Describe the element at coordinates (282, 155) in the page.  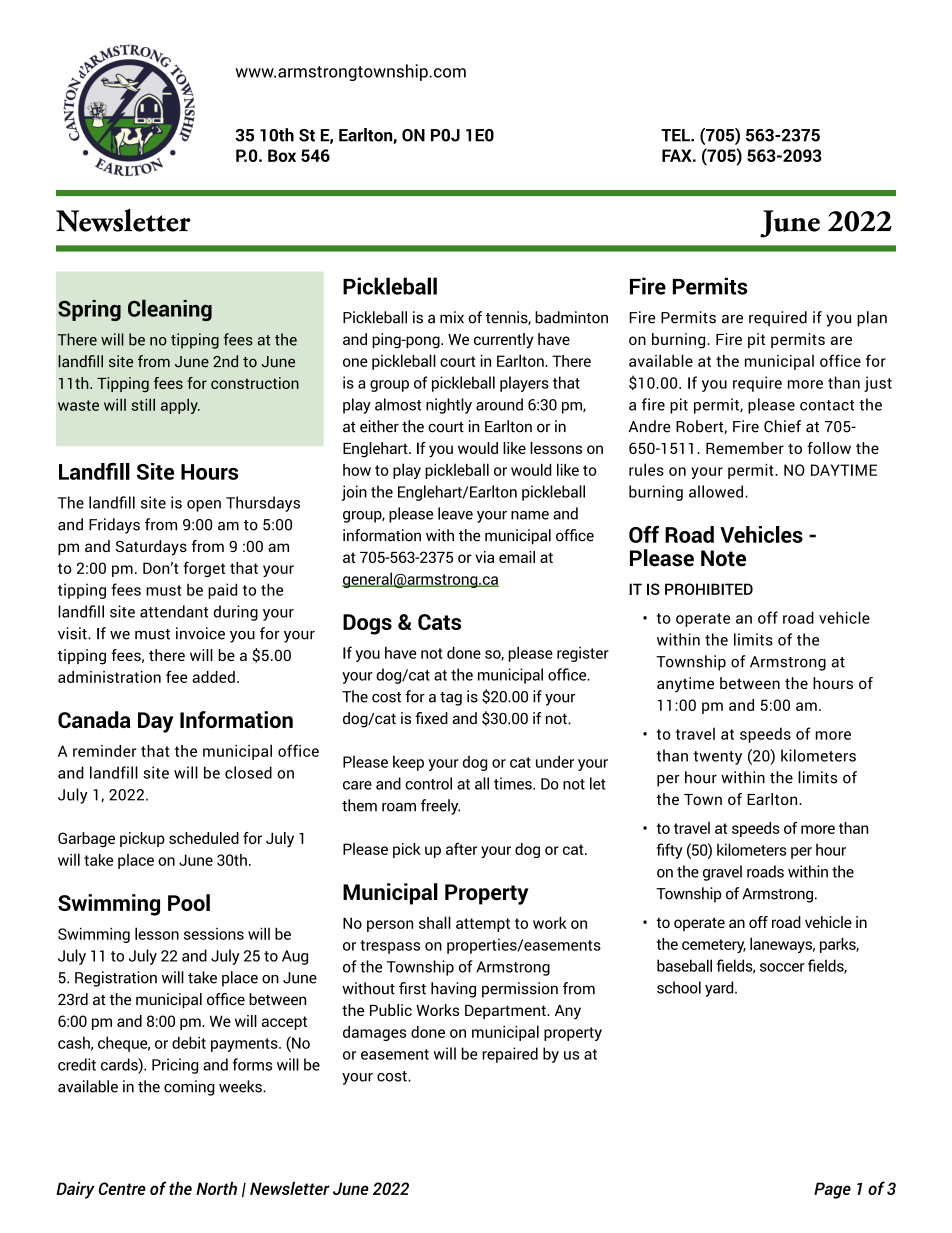
I see `Box` at that location.
